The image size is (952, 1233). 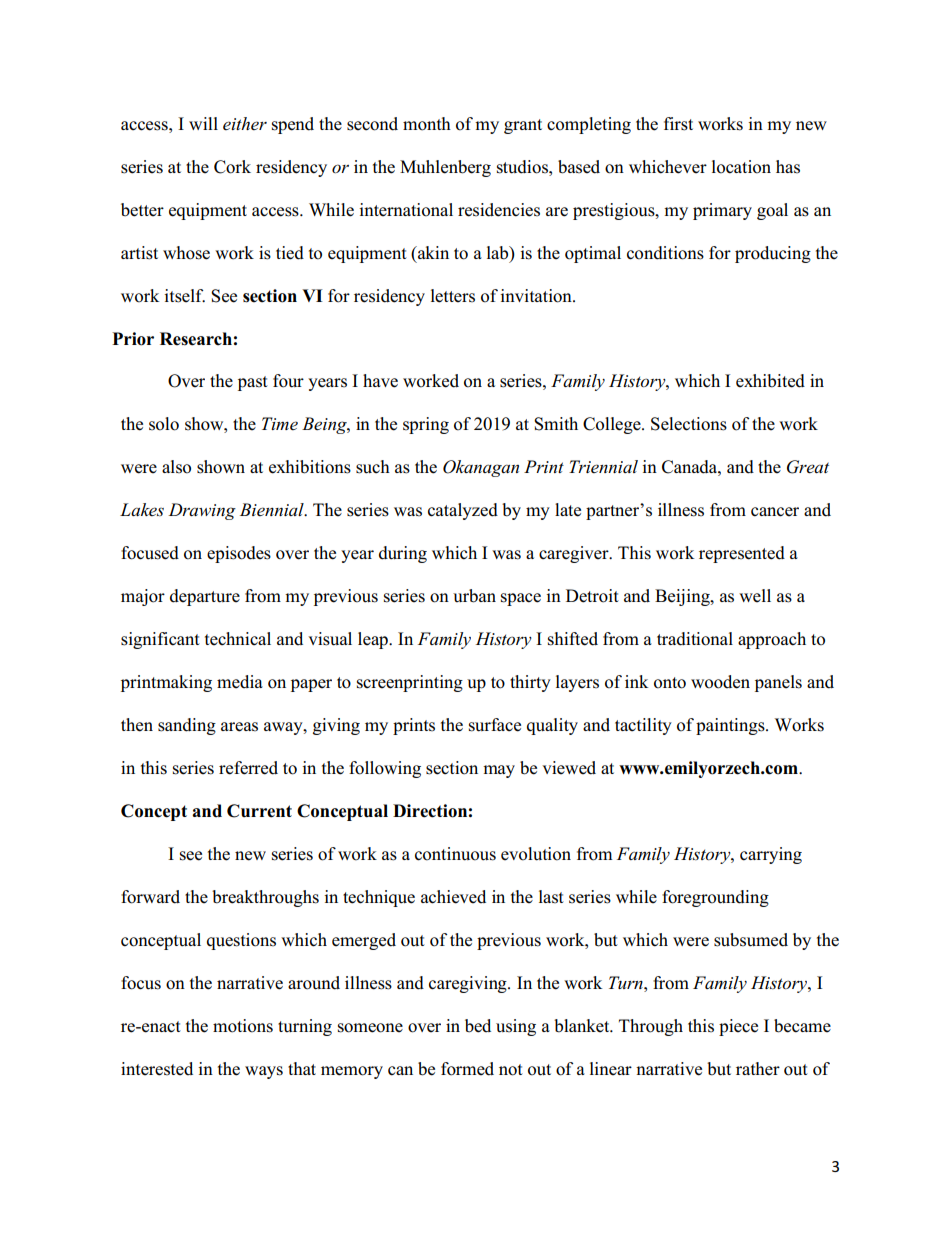 I want to click on forward, so click(x=150, y=897).
